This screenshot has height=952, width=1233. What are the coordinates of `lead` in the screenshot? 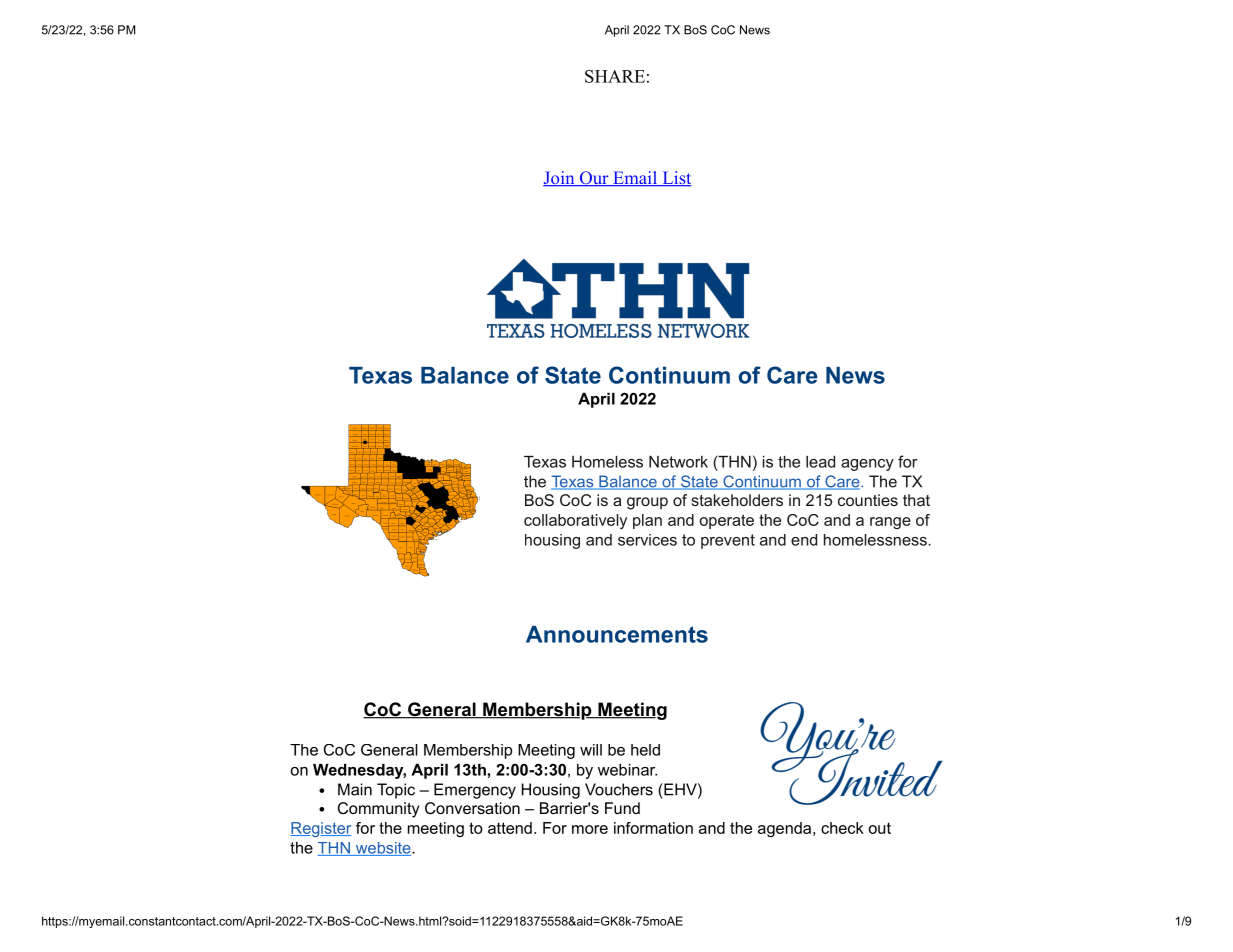 It's located at (820, 462).
